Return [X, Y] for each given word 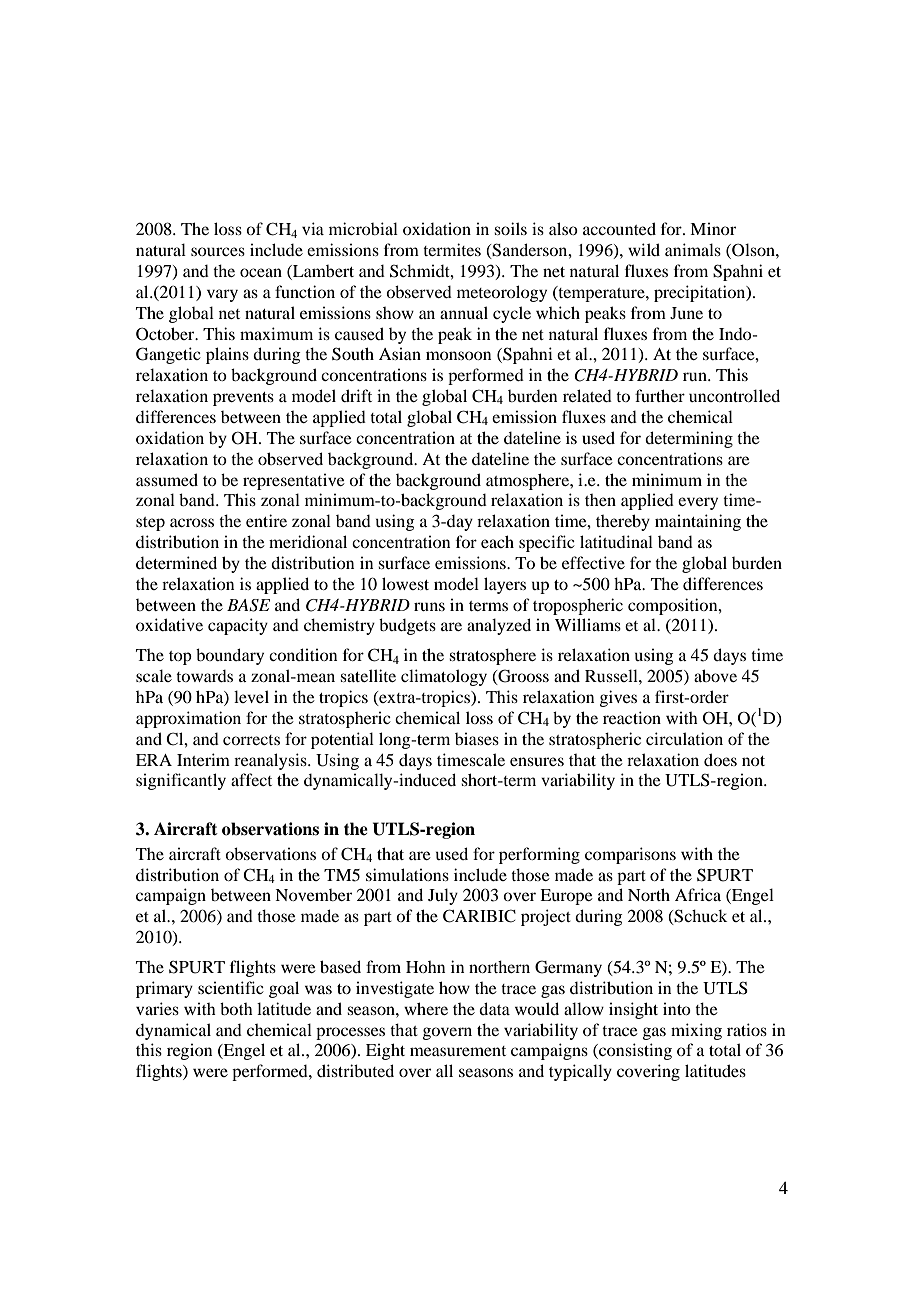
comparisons [630, 855]
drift [356, 395]
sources [218, 251]
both [236, 1008]
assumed [167, 479]
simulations [407, 874]
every [698, 503]
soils [510, 228]
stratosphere [492, 656]
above [715, 675]
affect [251, 779]
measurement [458, 1051]
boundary [230, 656]
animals [693, 249]
